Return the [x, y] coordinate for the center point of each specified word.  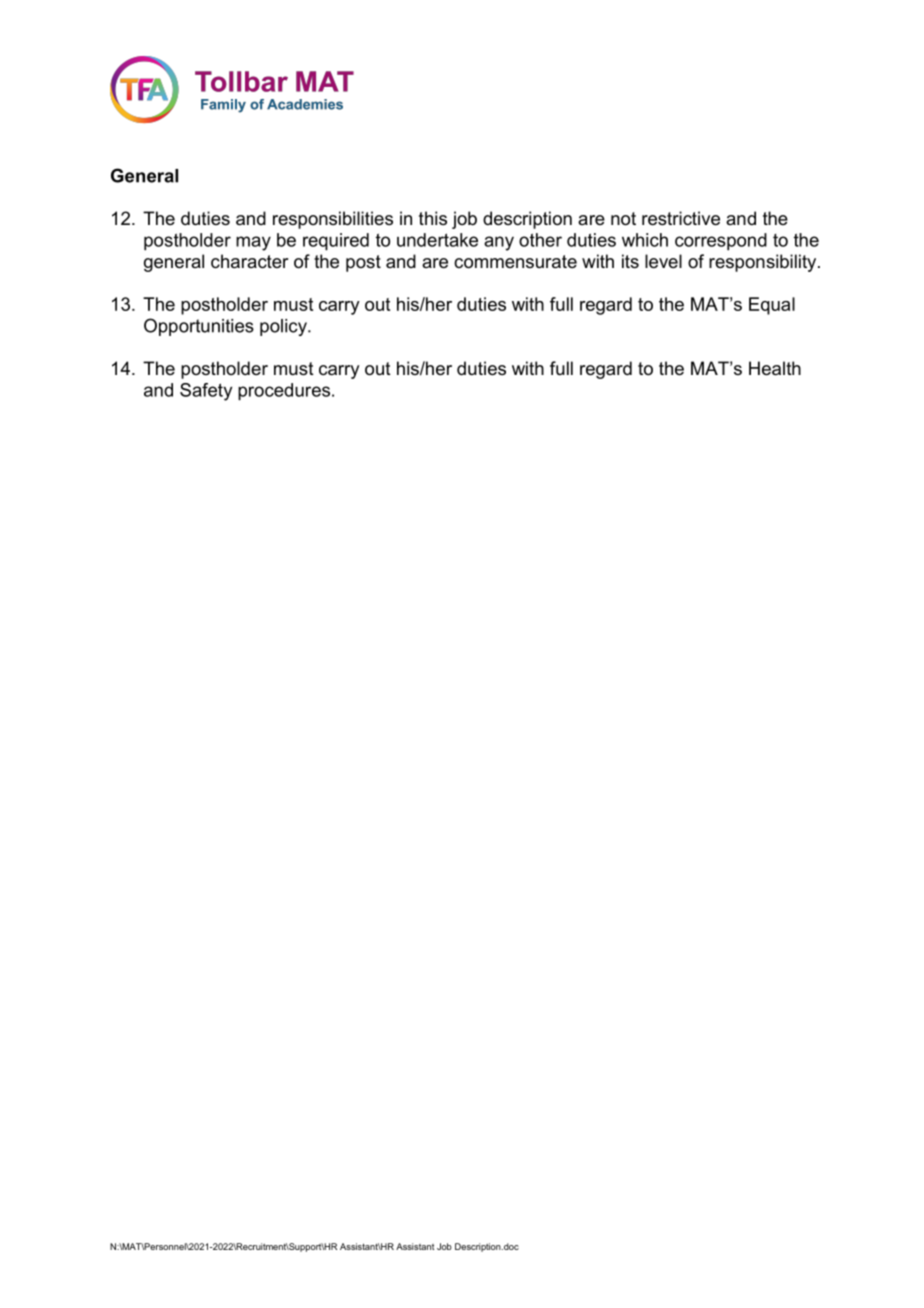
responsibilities [333, 220]
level [663, 261]
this [433, 218]
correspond [721, 242]
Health [775, 368]
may [253, 243]
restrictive [681, 218]
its [630, 261]
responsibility [764, 263]
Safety [206, 392]
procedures [284, 392]
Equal [772, 306]
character [249, 261]
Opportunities [199, 327]
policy [284, 327]
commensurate [515, 262]
